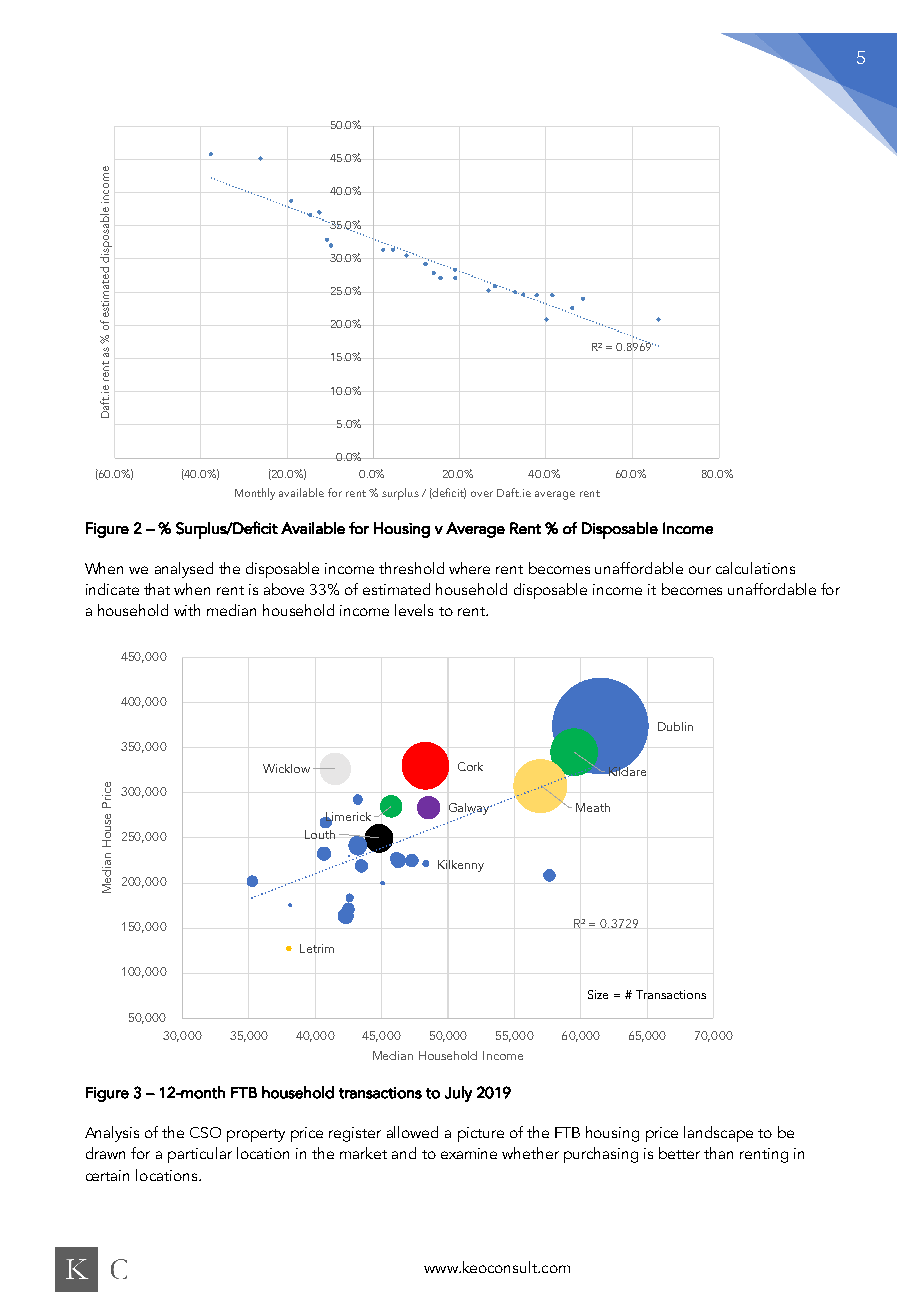  What do you see at coordinates (700, 570) in the document?
I see `our` at bounding box center [700, 570].
